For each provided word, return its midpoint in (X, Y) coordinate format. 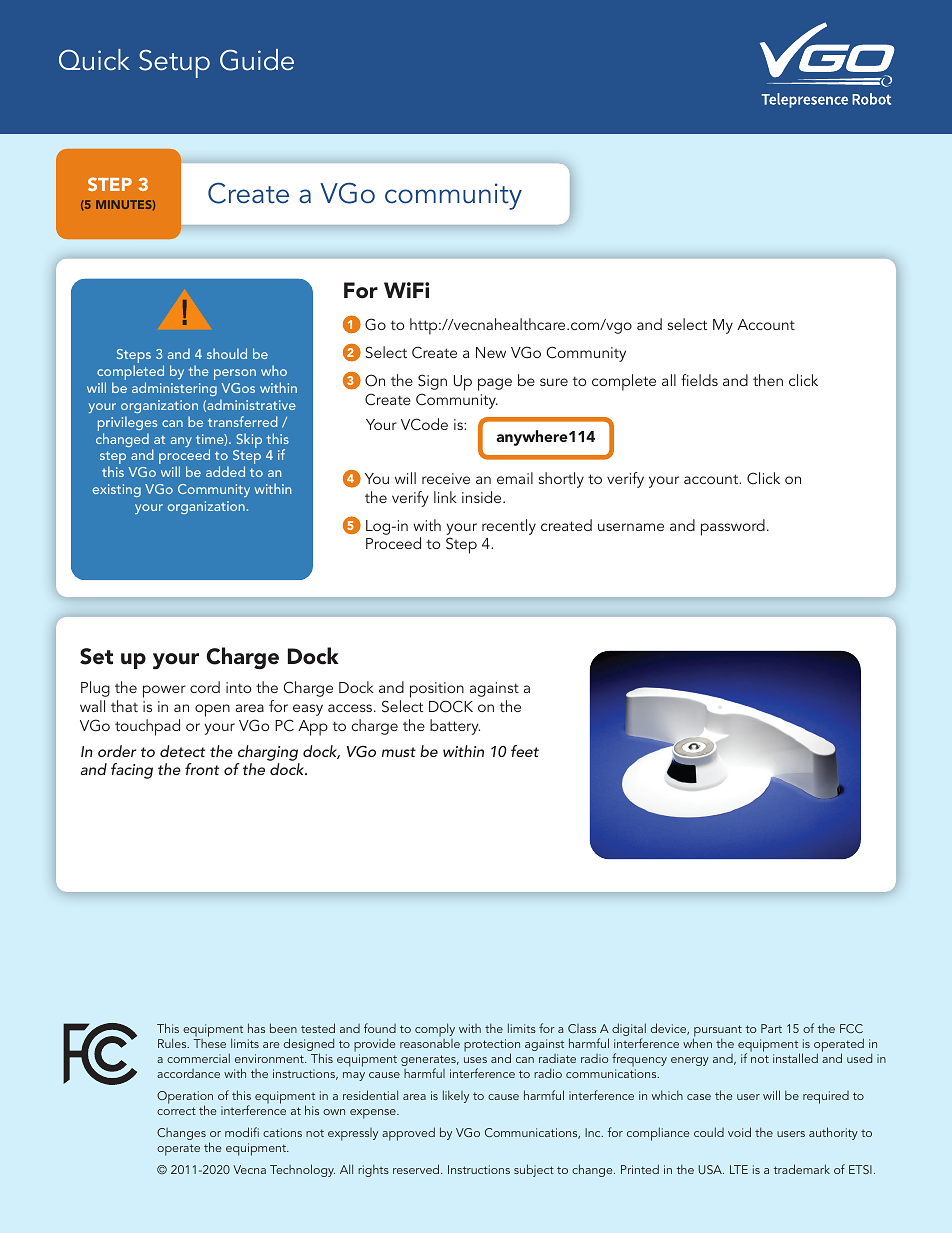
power (164, 691)
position (437, 691)
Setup (174, 63)
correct (176, 1111)
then (768, 380)
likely (456, 1096)
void (739, 1132)
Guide (257, 60)
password (733, 527)
